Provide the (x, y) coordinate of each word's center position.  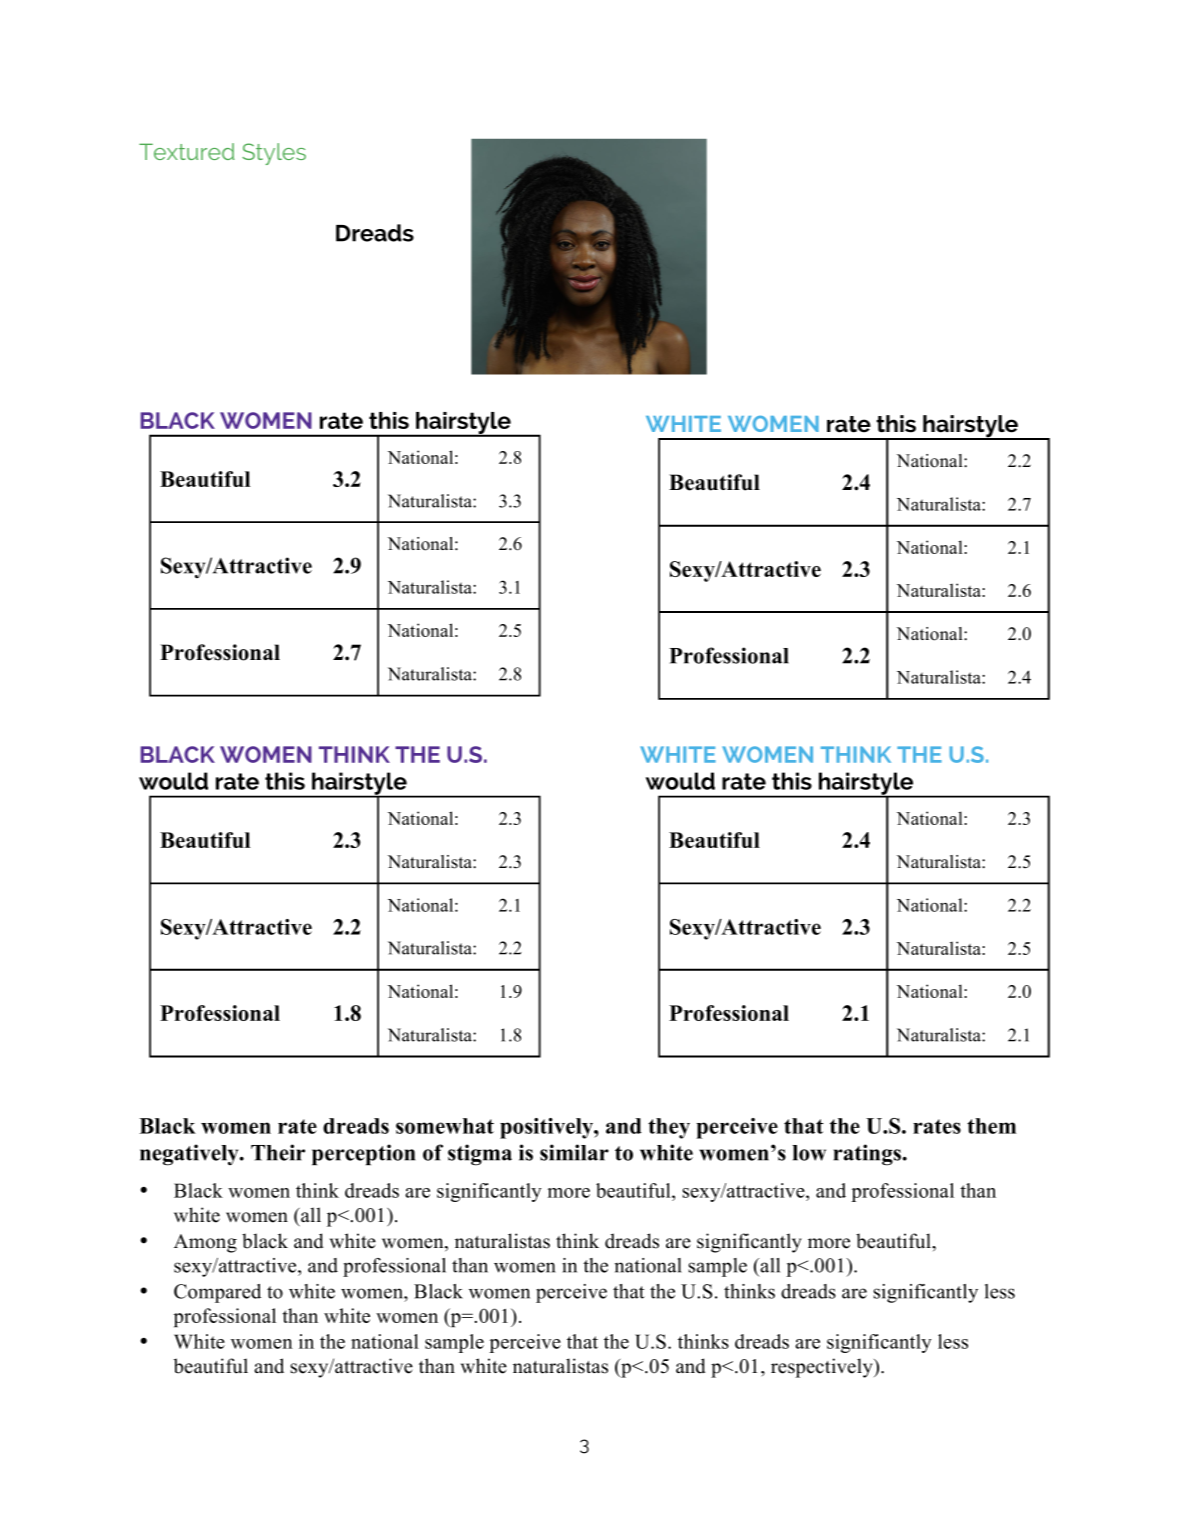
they (669, 1128)
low (809, 1153)
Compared (217, 1293)
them (991, 1126)
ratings (868, 1155)
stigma (480, 1155)
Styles (274, 154)
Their (278, 1152)
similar (574, 1152)
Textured (186, 151)
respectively (823, 1368)
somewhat (445, 1126)
